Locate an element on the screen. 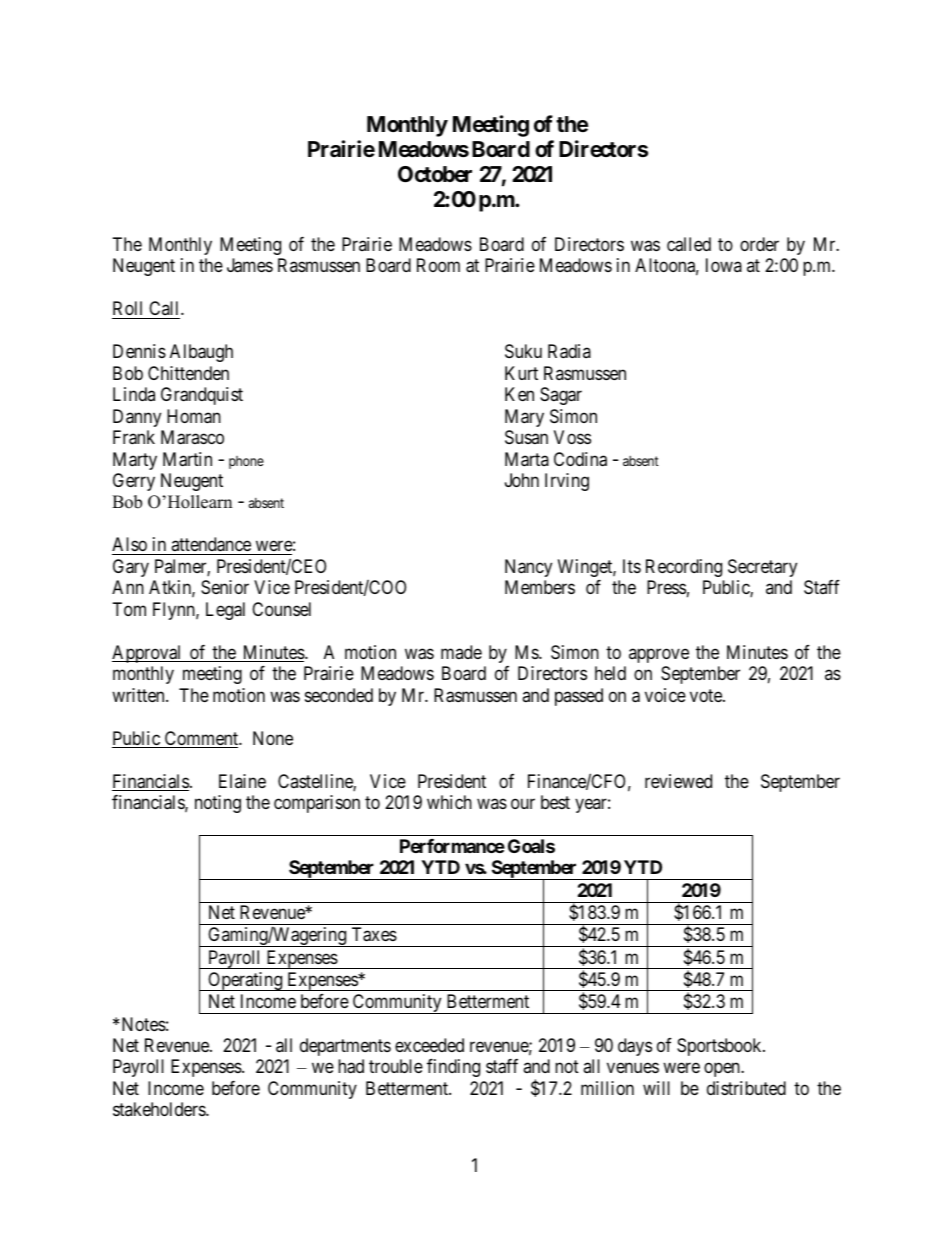 This screenshot has width=952, height=1233. noting is located at coordinates (218, 804).
